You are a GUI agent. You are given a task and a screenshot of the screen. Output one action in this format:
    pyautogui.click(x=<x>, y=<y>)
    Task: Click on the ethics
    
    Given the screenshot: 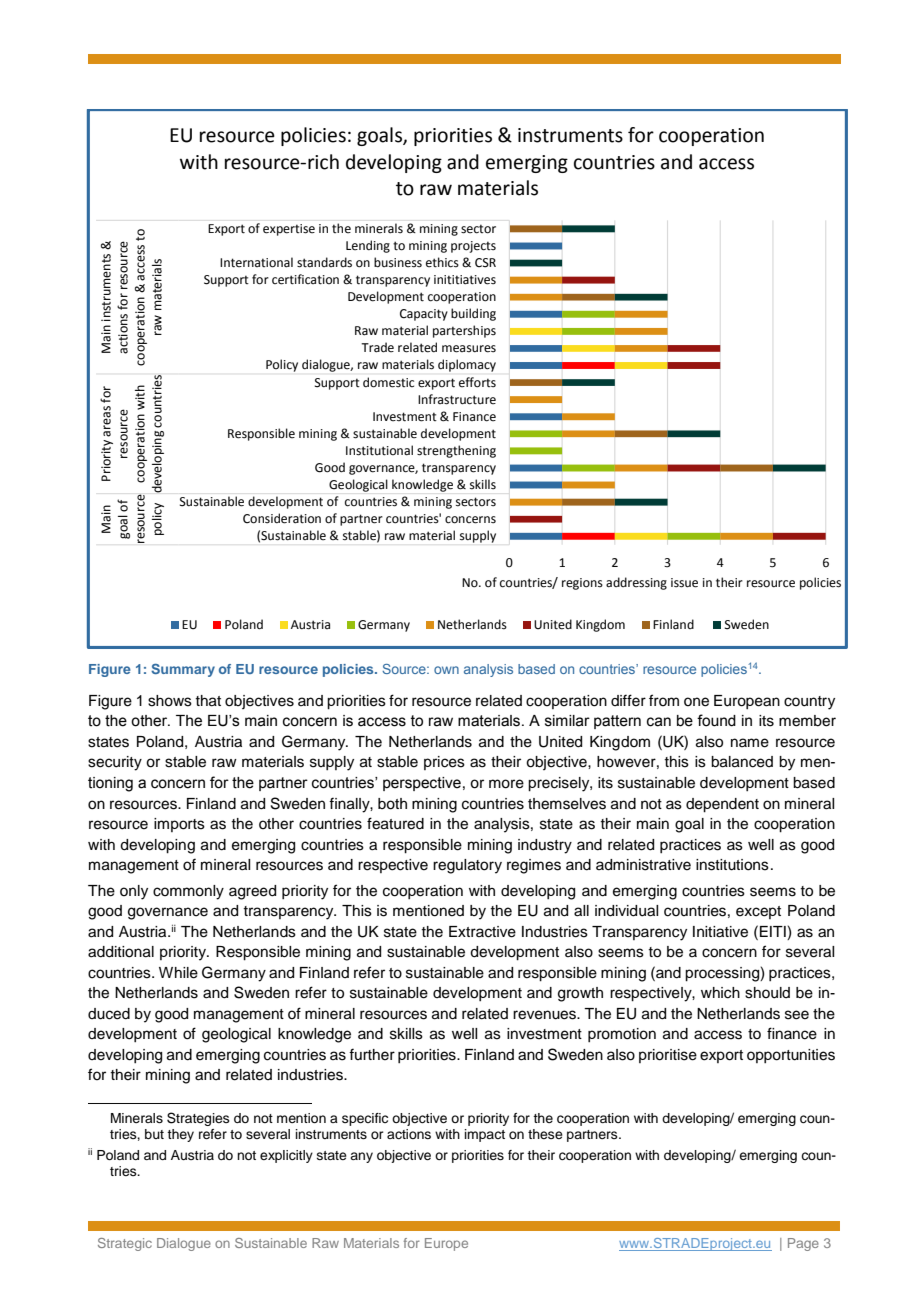 What is the action you would take?
    pyautogui.click(x=442, y=262)
